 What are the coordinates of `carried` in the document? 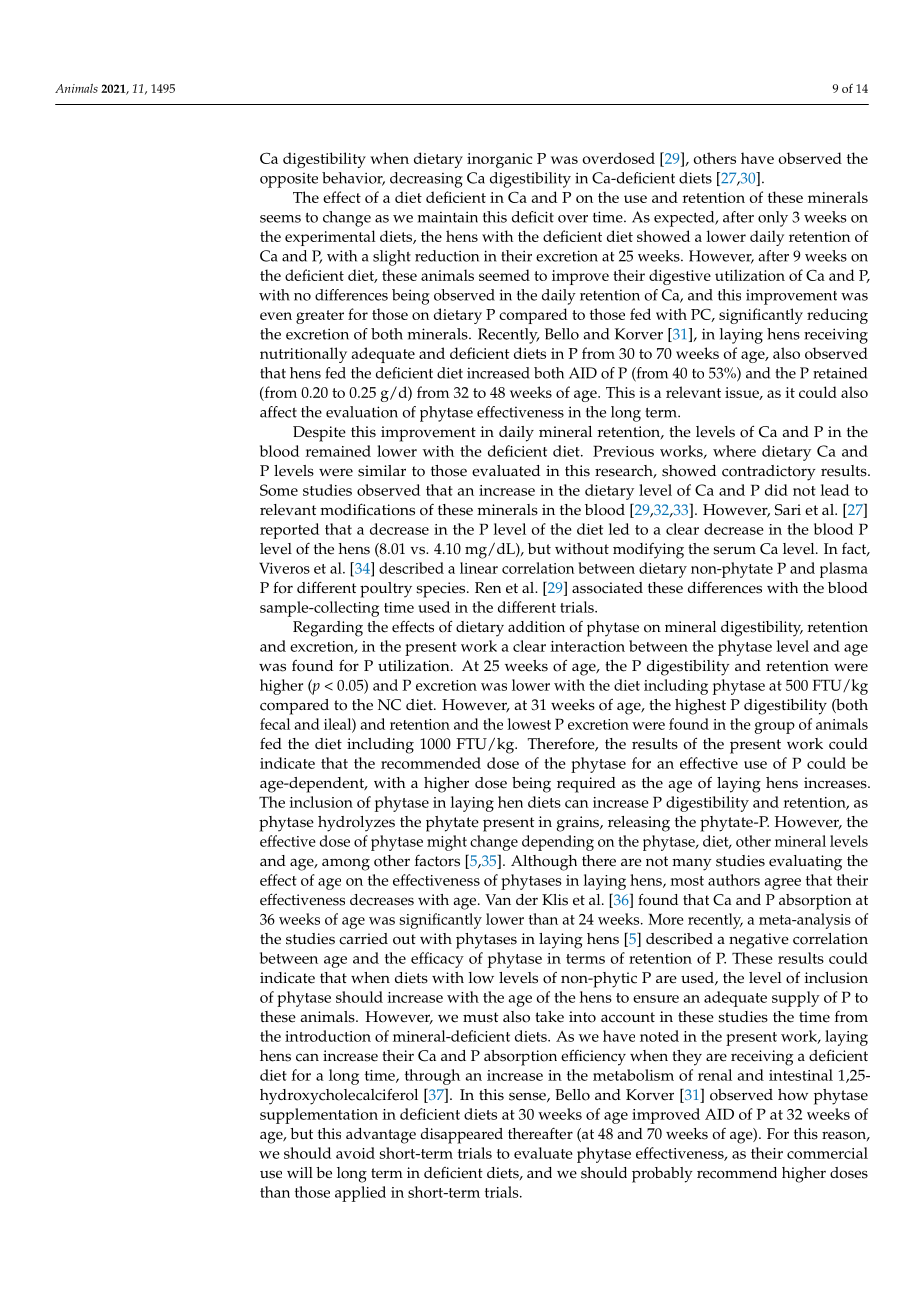 It's located at (363, 939).
